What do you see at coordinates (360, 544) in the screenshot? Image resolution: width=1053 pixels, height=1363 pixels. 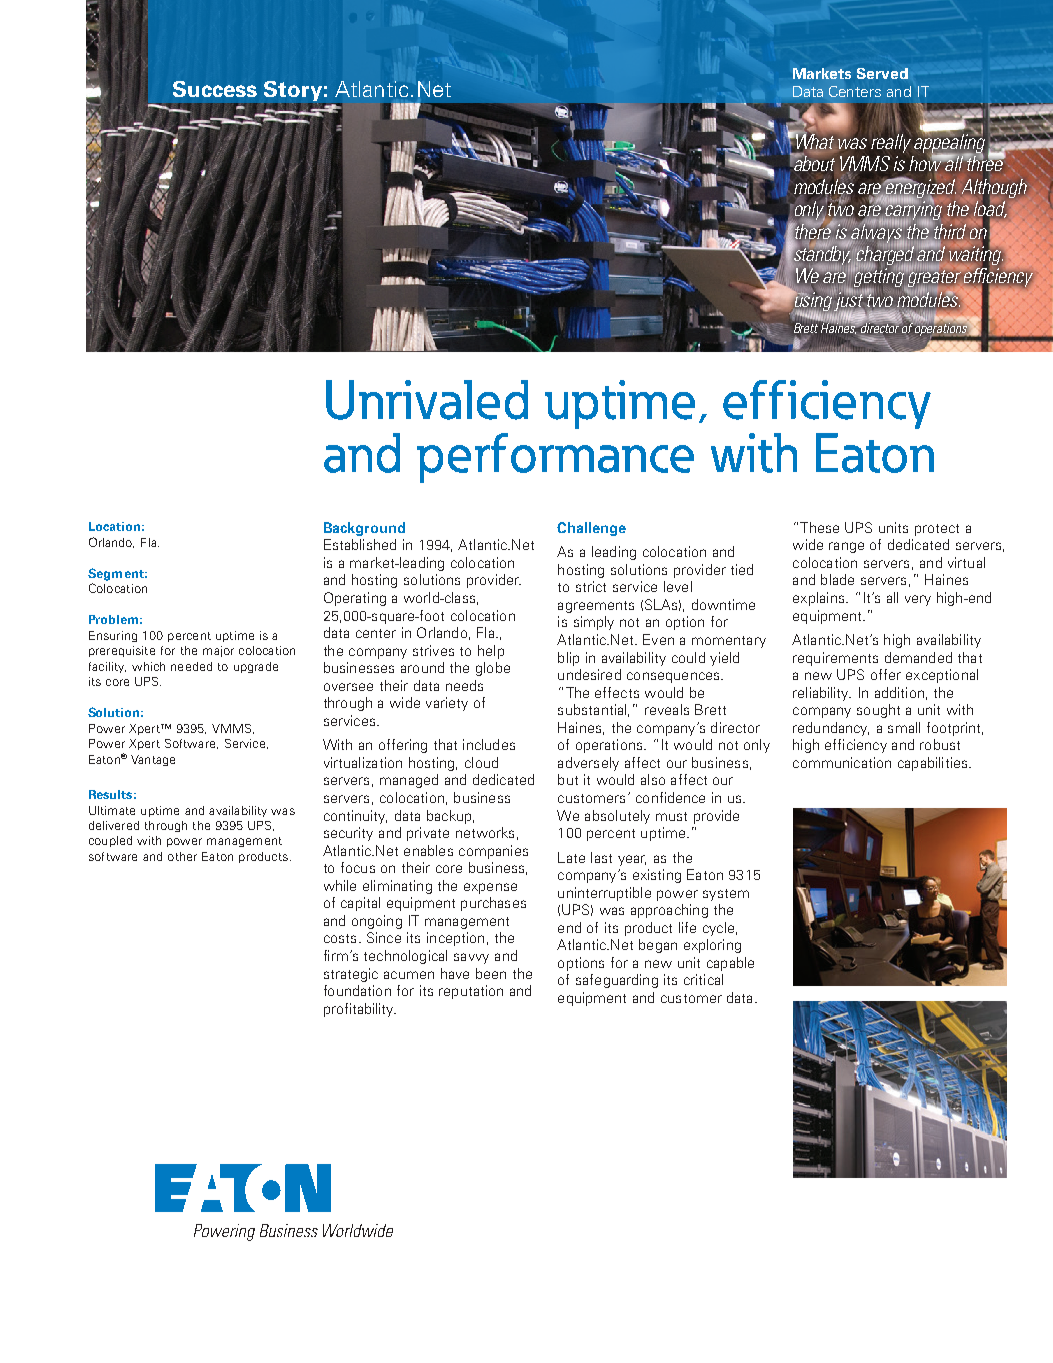 I see `Established` at bounding box center [360, 544].
